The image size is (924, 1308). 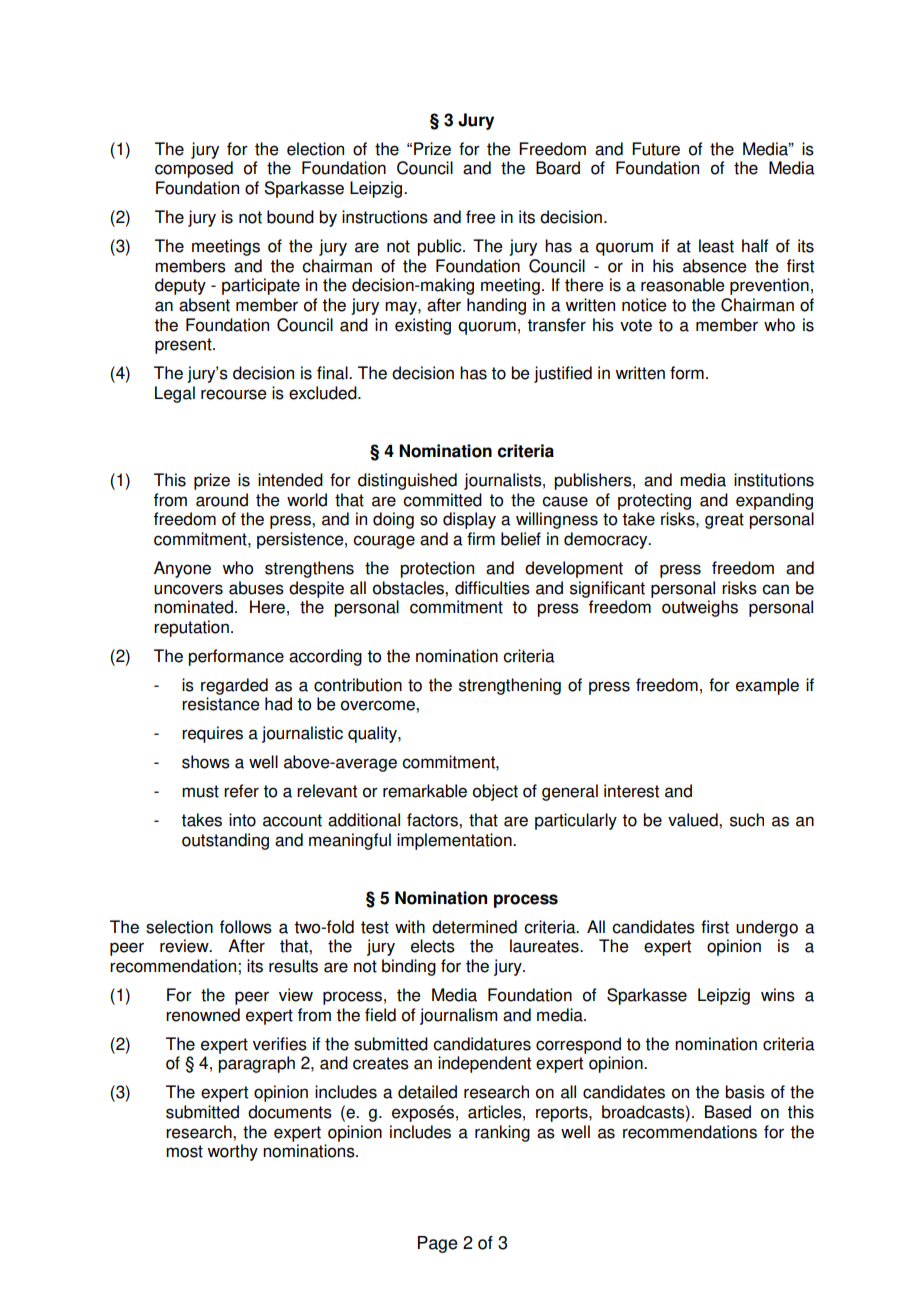 I want to click on Future, so click(x=656, y=149).
